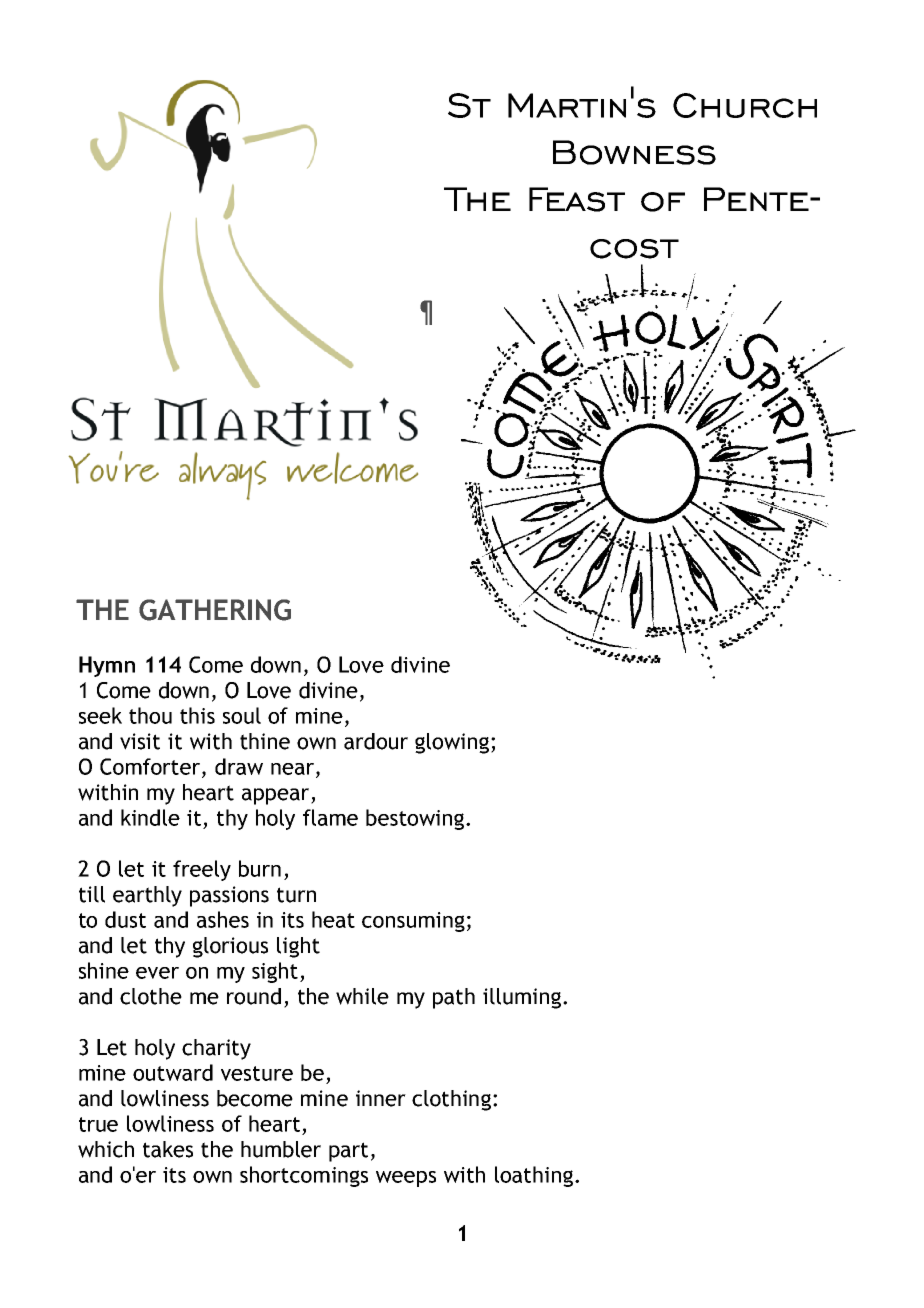  I want to click on ardour, so click(376, 741).
